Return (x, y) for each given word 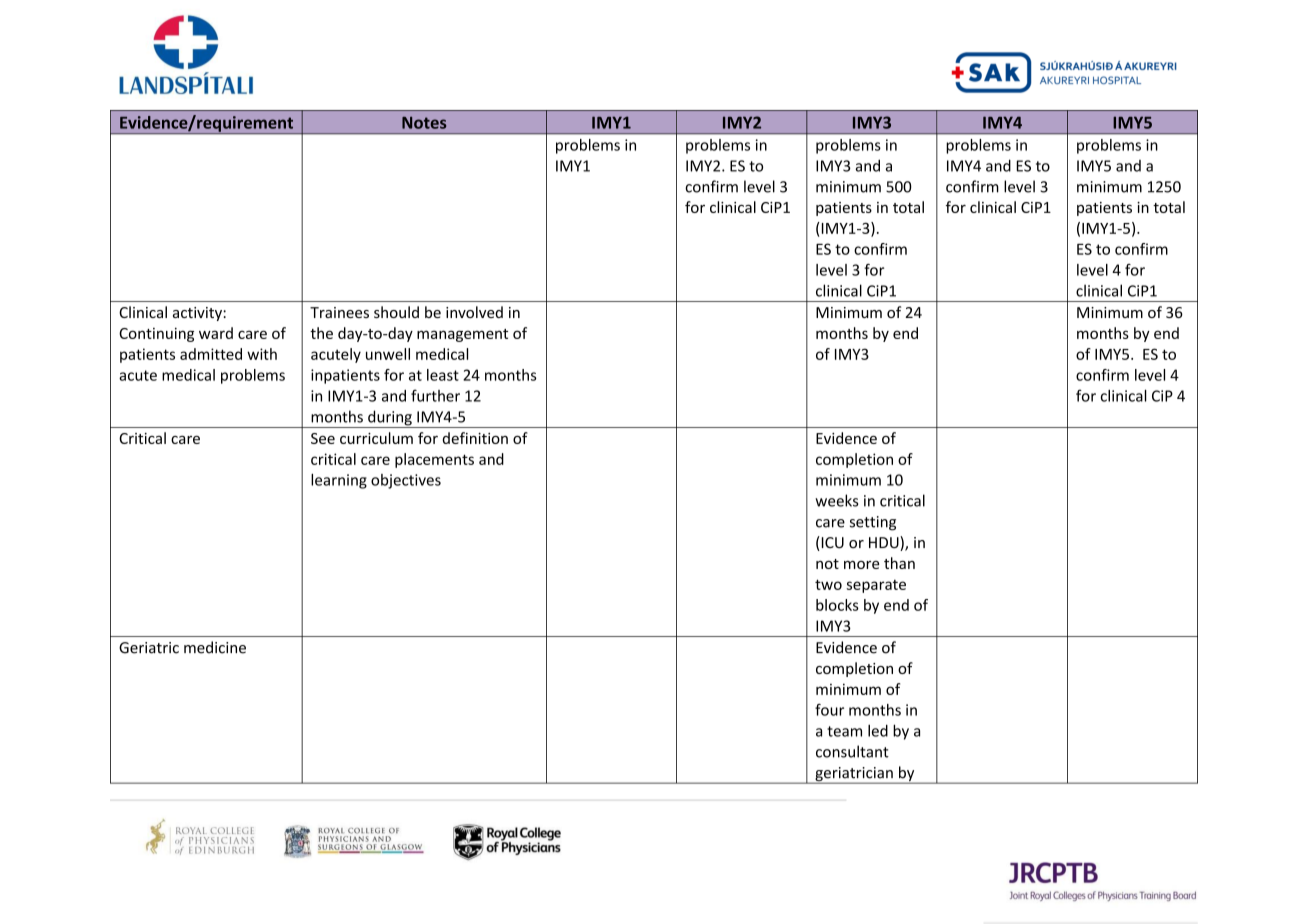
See (323, 438)
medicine (215, 647)
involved (474, 312)
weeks (837, 500)
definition (475, 438)
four (829, 710)
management (462, 335)
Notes (424, 123)
